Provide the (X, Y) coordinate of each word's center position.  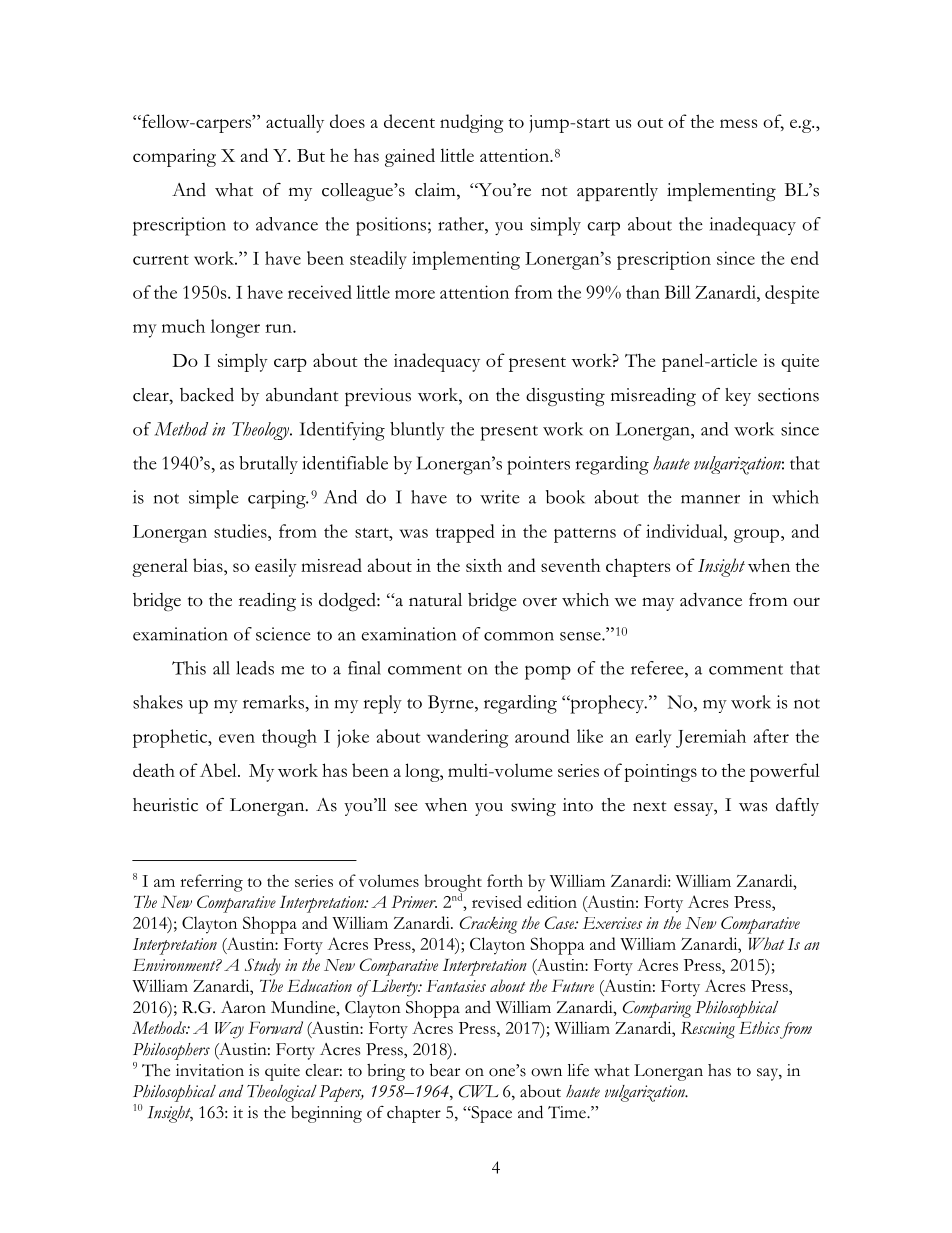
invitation (210, 1070)
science (283, 634)
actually (295, 123)
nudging (471, 123)
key (738, 397)
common (519, 636)
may (658, 604)
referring (211, 883)
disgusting (565, 397)
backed (207, 395)
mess (738, 123)
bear (445, 1070)
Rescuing (708, 1030)
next (650, 806)
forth (505, 880)
